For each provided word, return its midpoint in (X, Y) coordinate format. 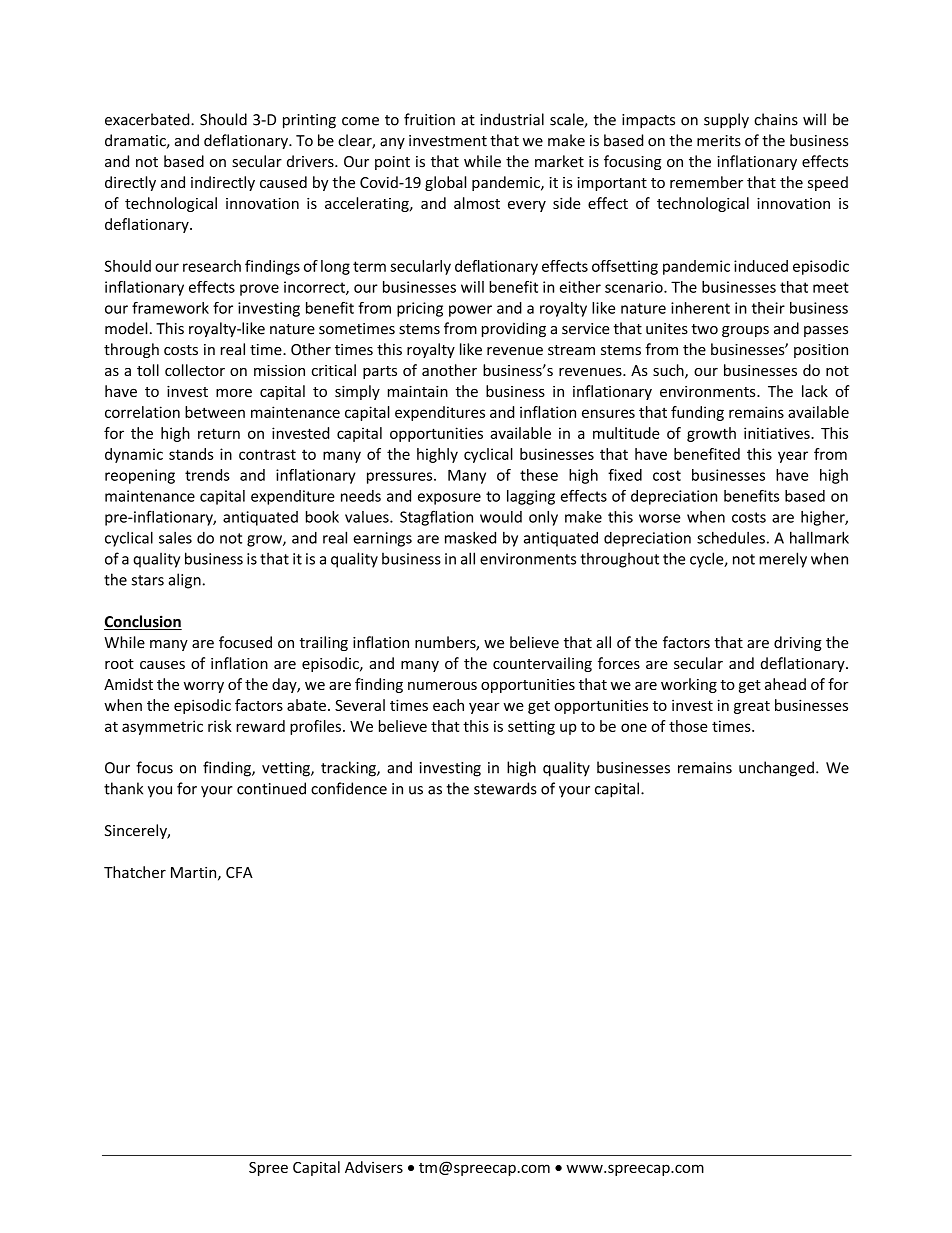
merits (719, 141)
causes (162, 665)
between (215, 412)
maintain (418, 391)
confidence (349, 788)
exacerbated (148, 119)
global (445, 183)
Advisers (374, 1167)
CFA (239, 872)
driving (798, 643)
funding (697, 413)
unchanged (776, 769)
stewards (505, 788)
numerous (442, 685)
